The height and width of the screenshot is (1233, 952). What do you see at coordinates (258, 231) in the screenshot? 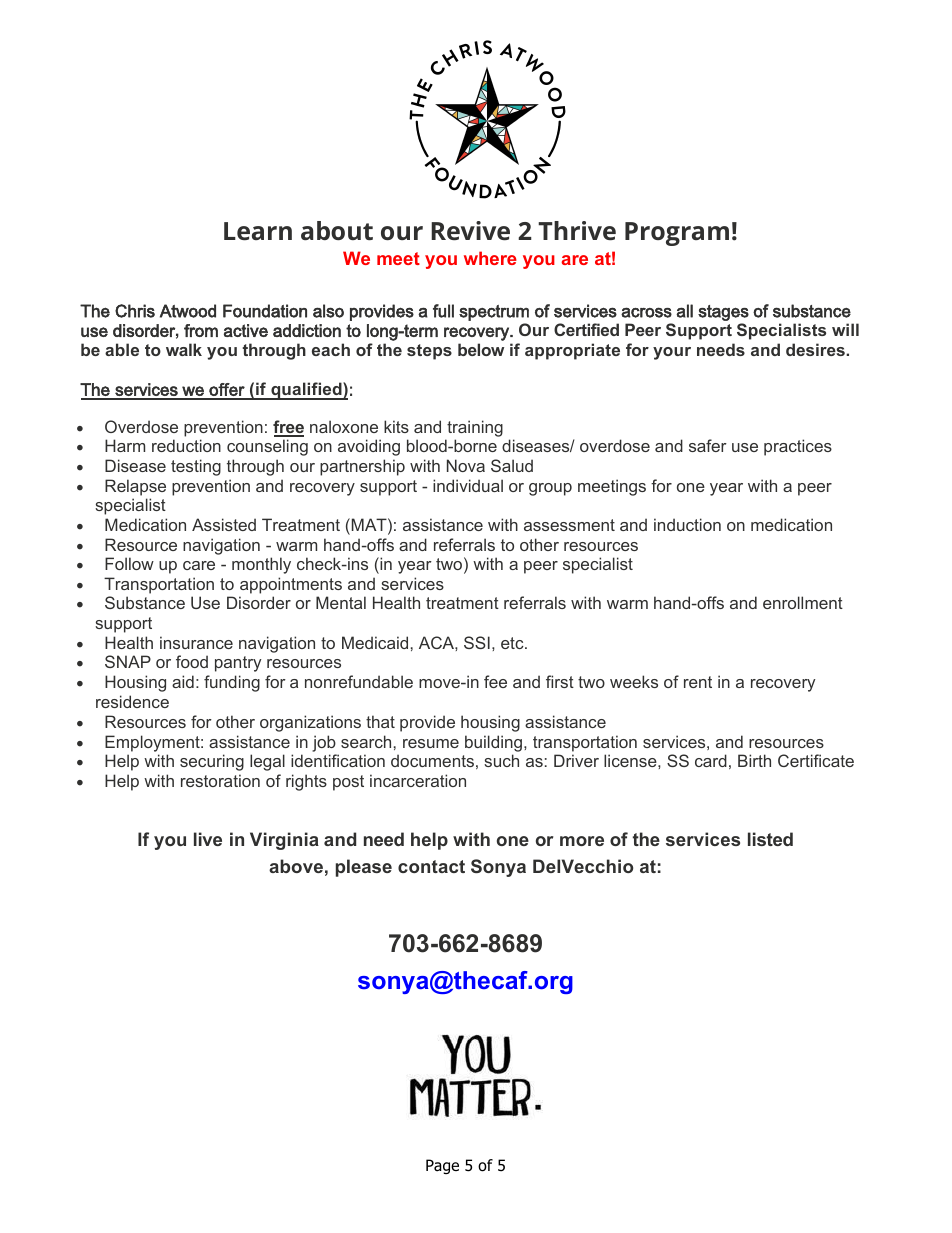
I see `Learn` at bounding box center [258, 231].
